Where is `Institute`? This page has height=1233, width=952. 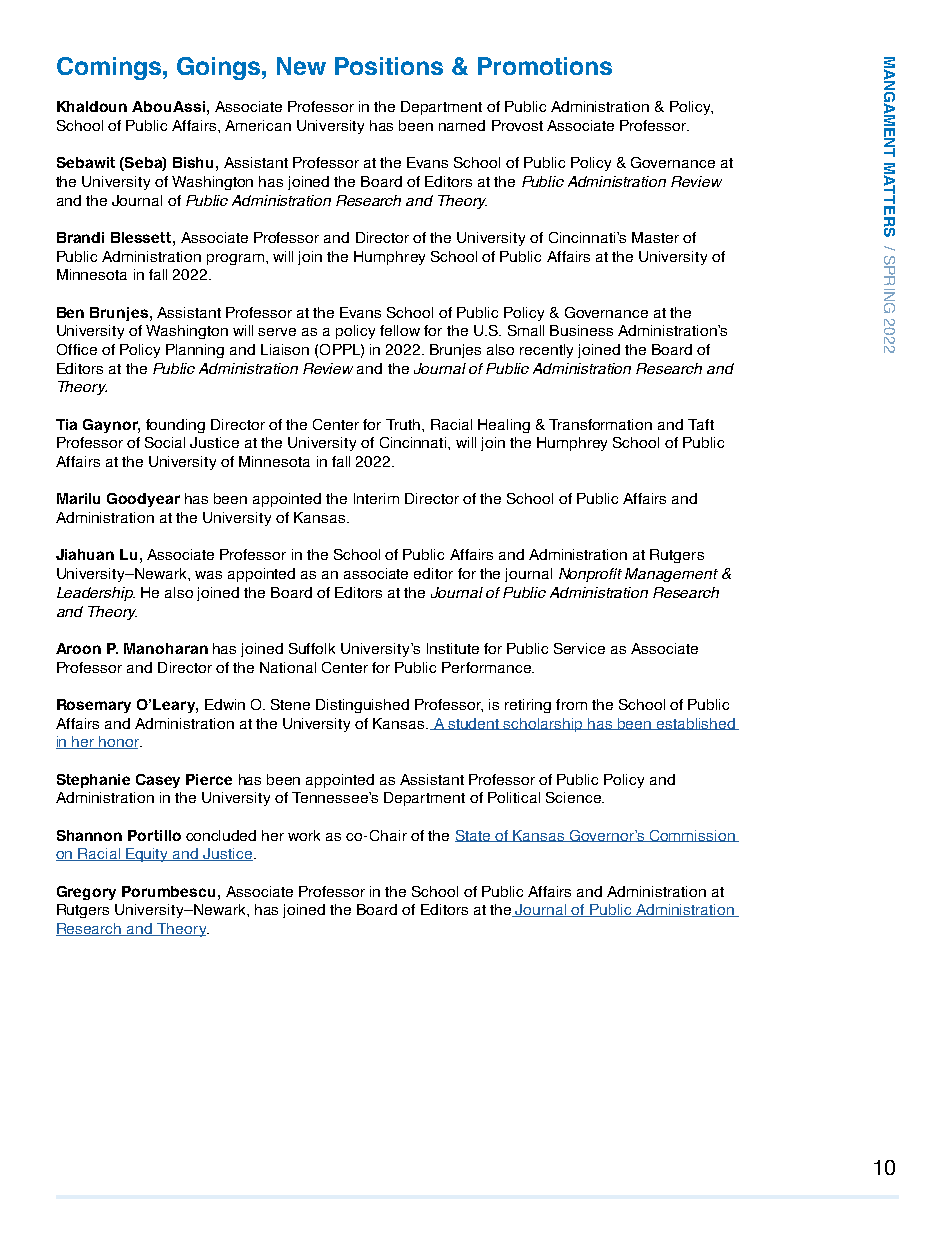 Institute is located at coordinates (453, 648).
